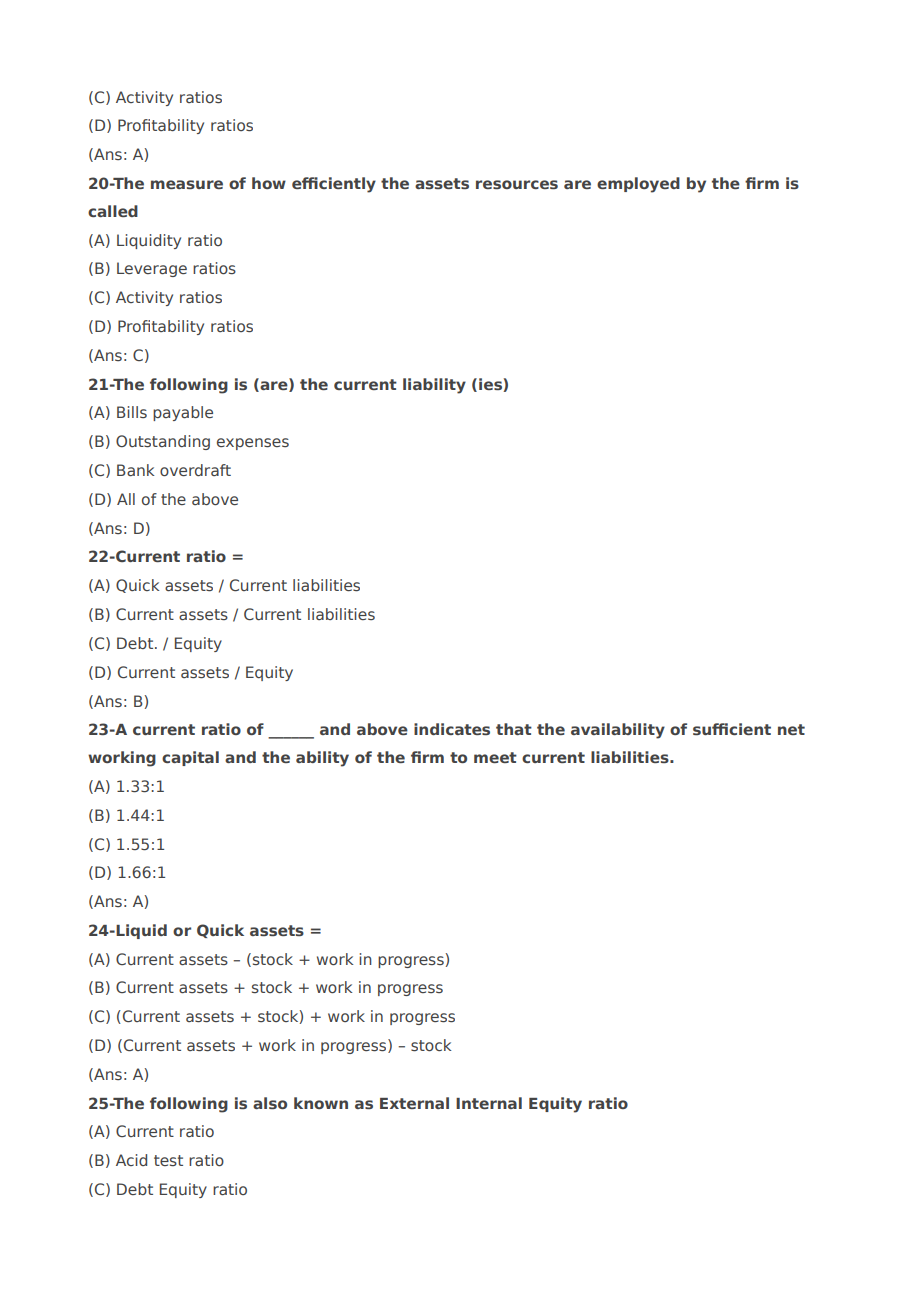 The height and width of the screenshot is (1308, 924). I want to click on capital, so click(190, 758).
